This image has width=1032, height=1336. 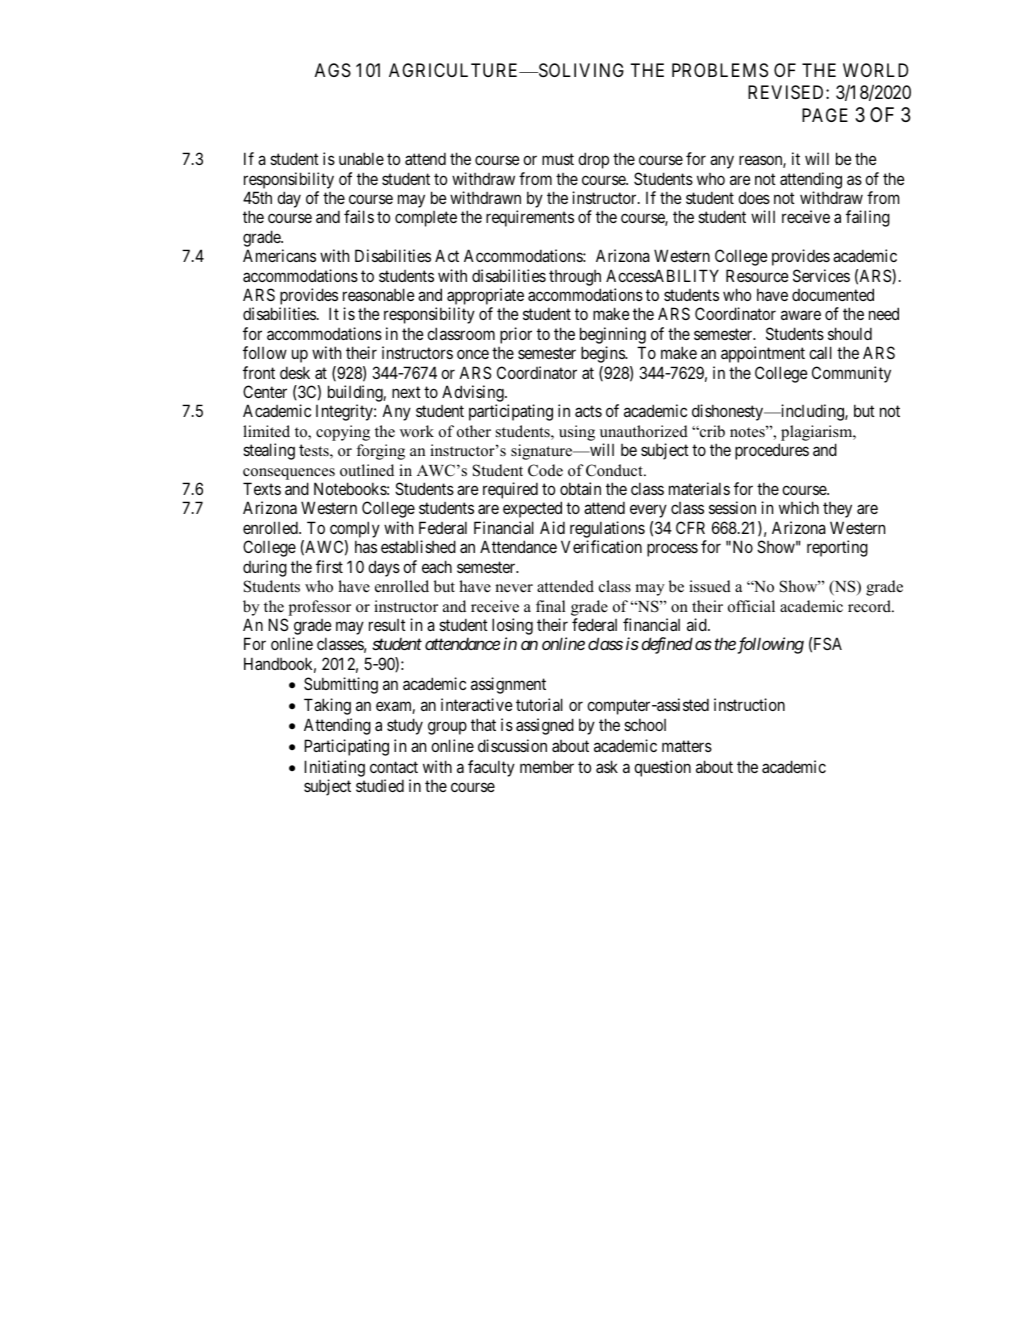 What do you see at coordinates (825, 115) in the image?
I see `PAGE` at bounding box center [825, 115].
